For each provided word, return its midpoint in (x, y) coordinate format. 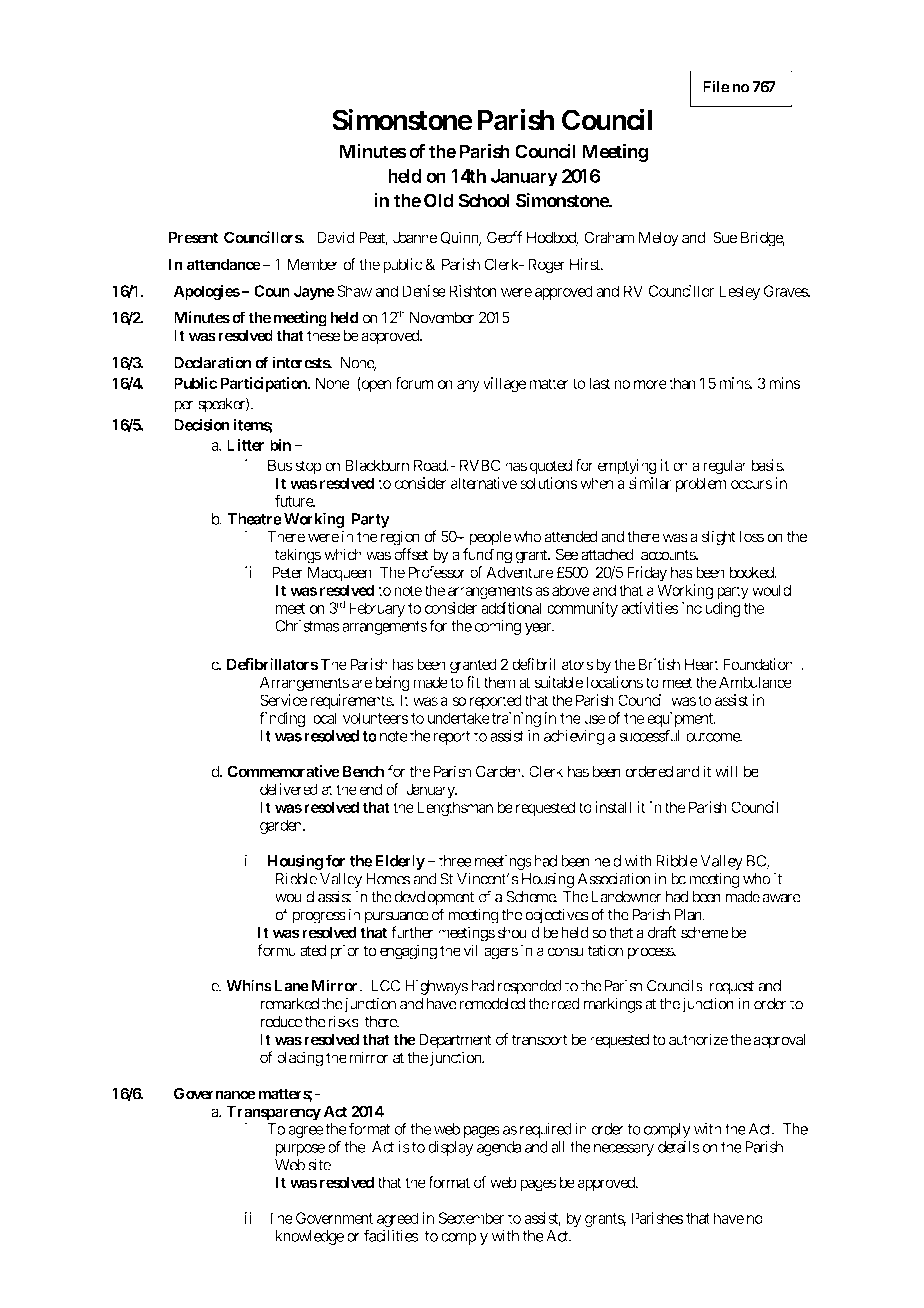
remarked (289, 1004)
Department (455, 1041)
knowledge (310, 1237)
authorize (698, 1039)
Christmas (307, 626)
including (711, 609)
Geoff (504, 237)
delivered (289, 789)
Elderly (398, 862)
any (468, 386)
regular (725, 467)
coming (497, 627)
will (726, 771)
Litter (246, 444)
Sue (725, 237)
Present (193, 237)
